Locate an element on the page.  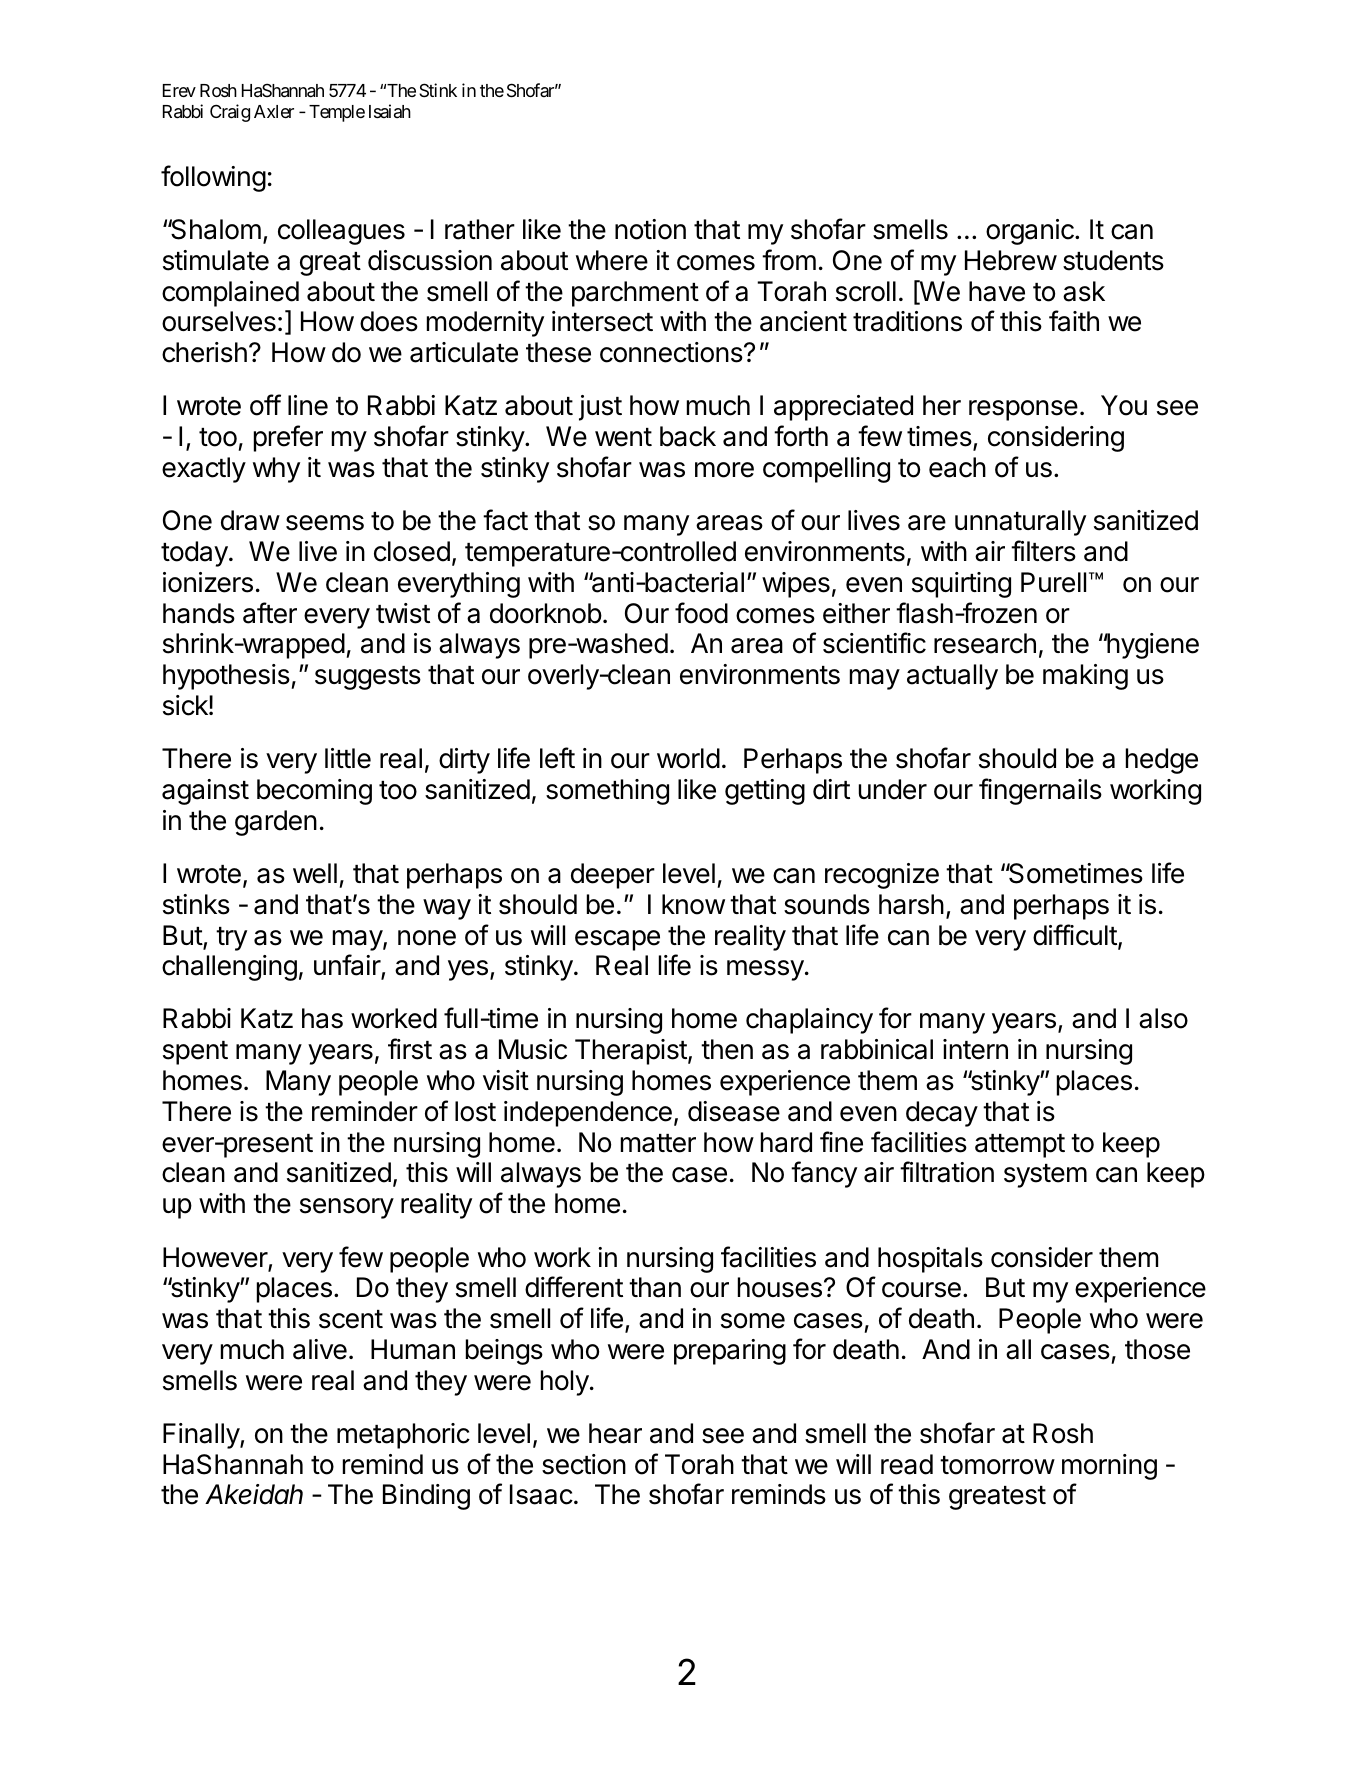
Craig is located at coordinates (230, 113).
